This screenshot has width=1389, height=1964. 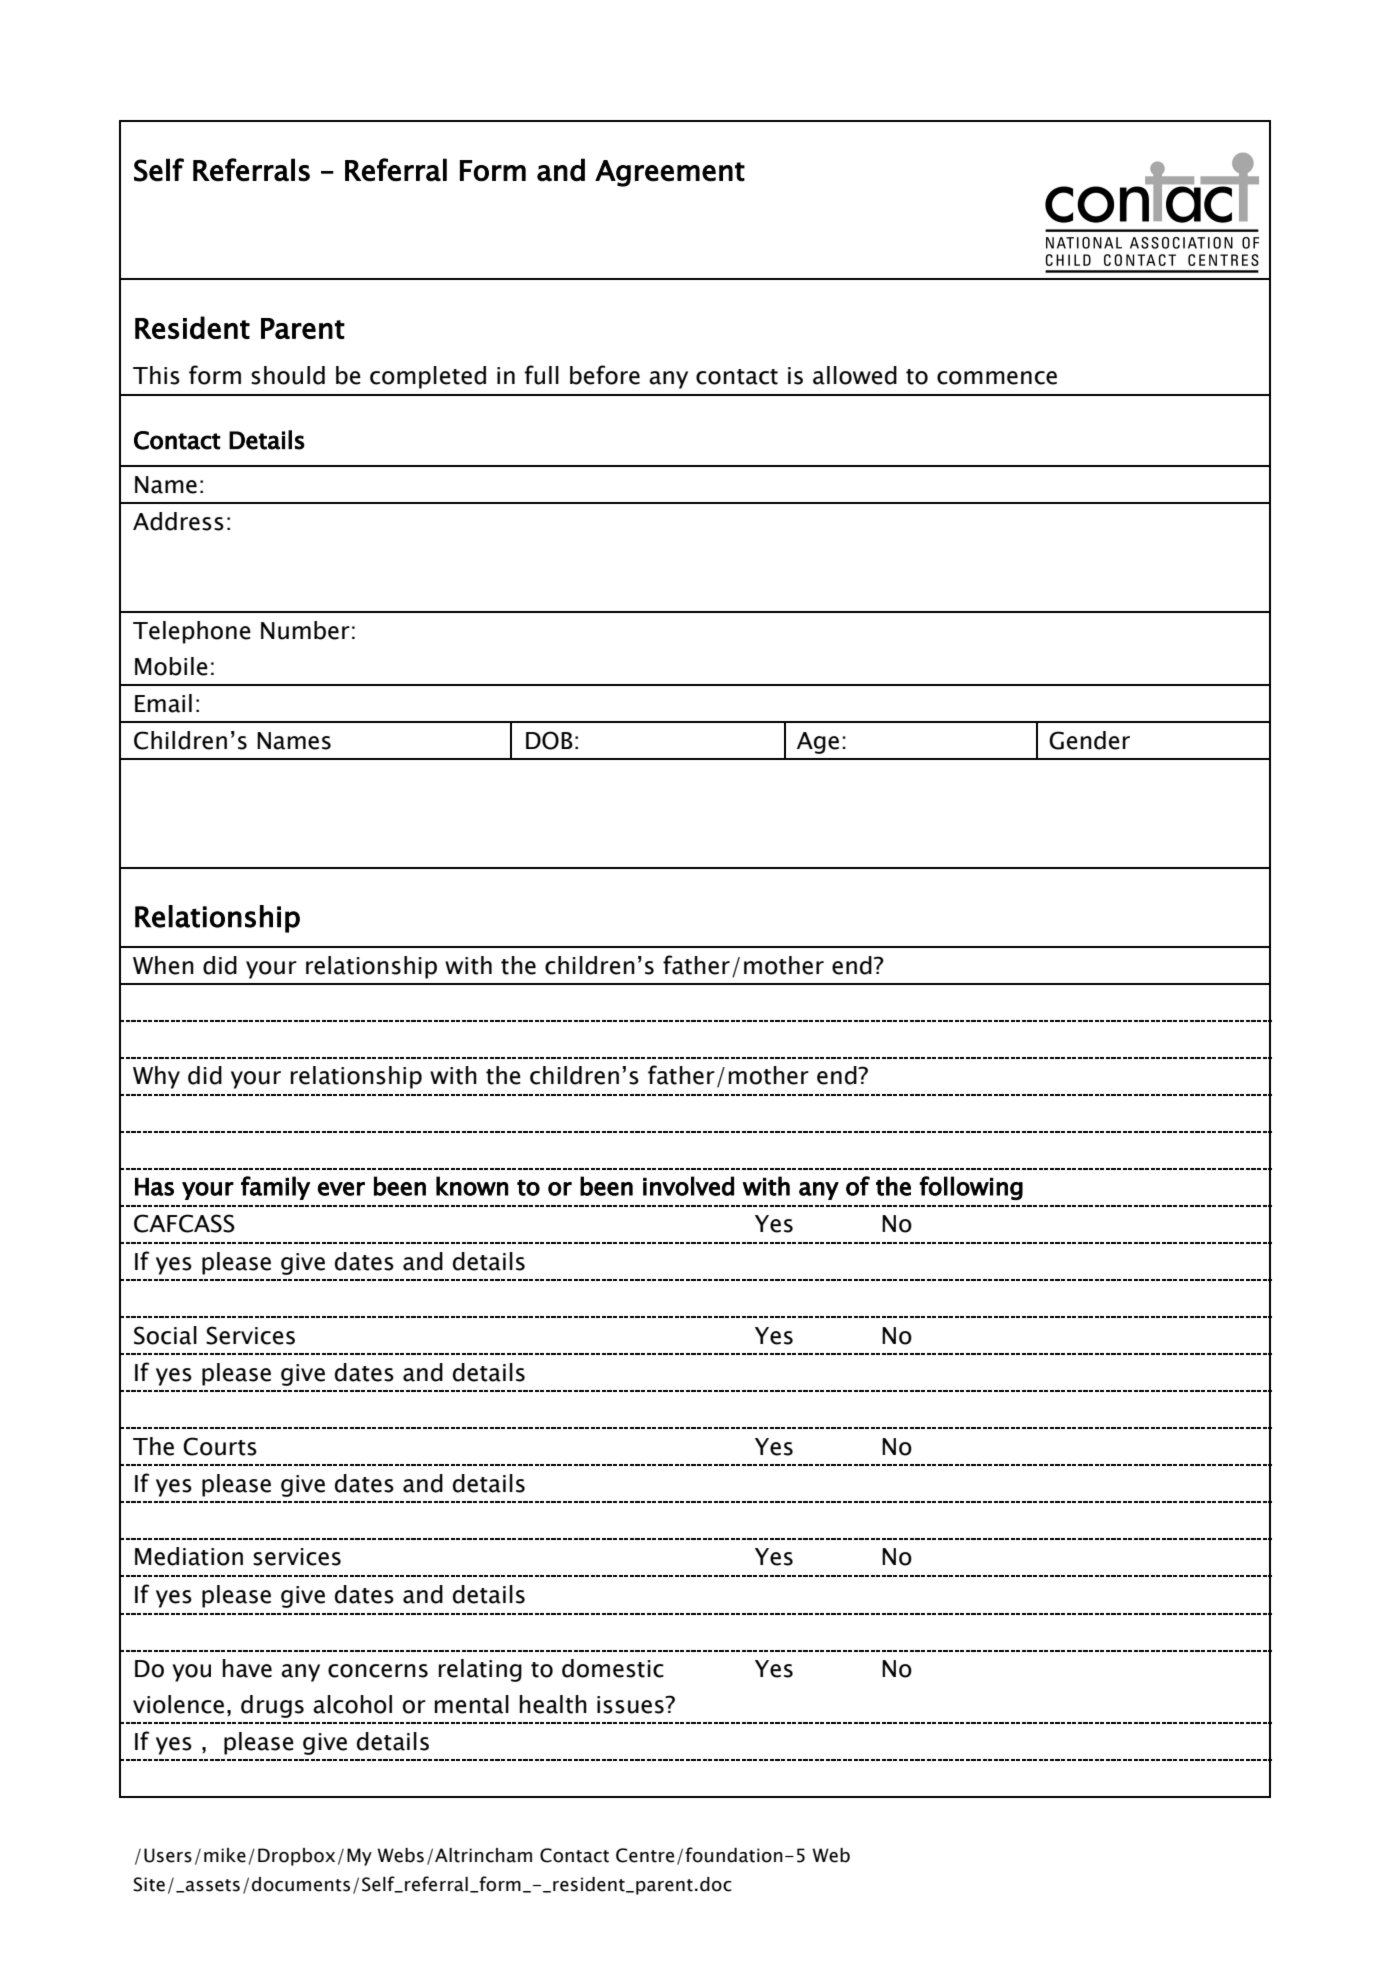 What do you see at coordinates (247, 1668) in the screenshot?
I see `have` at bounding box center [247, 1668].
